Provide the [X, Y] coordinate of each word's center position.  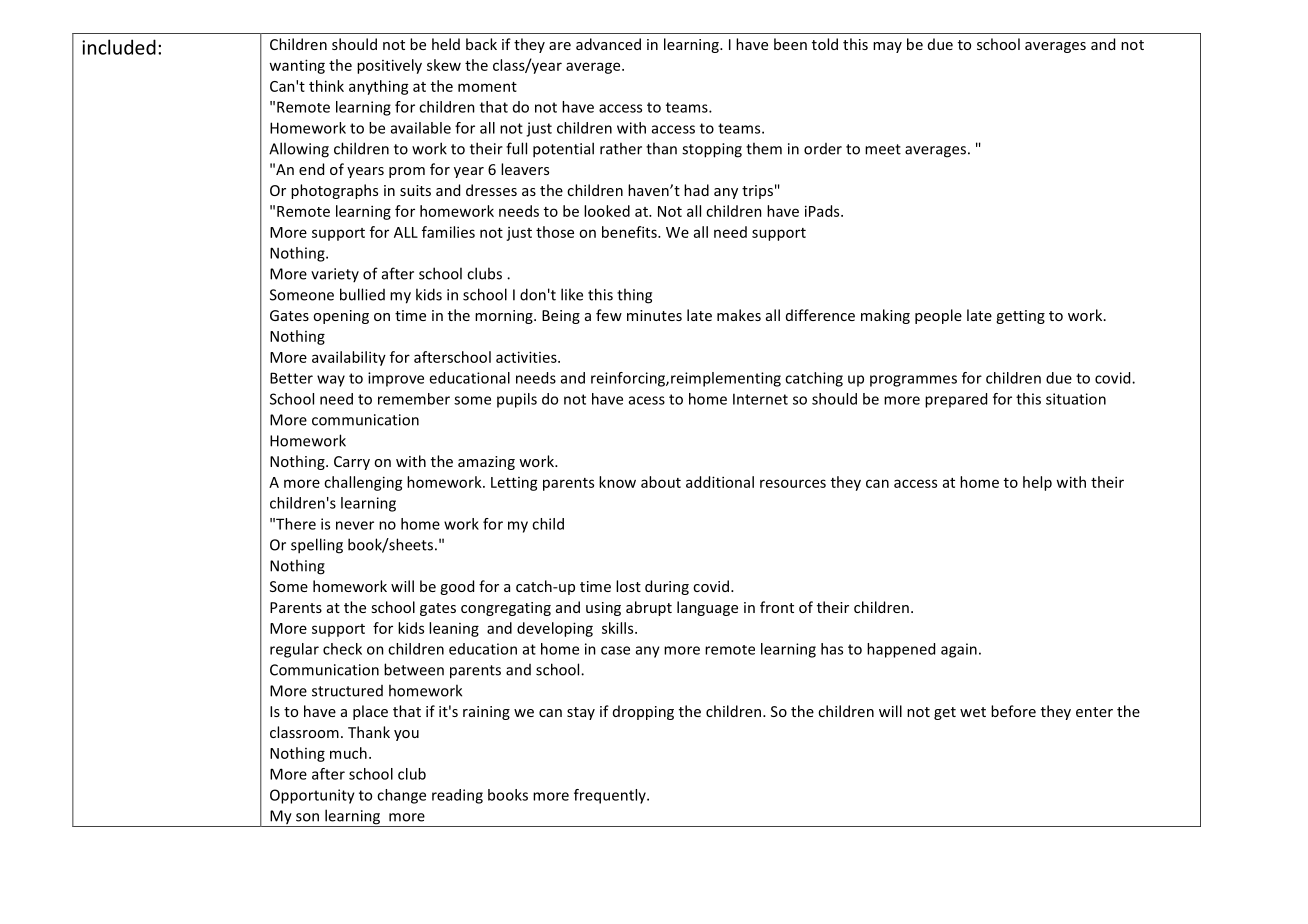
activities [527, 357]
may [887, 47]
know [617, 482]
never [355, 525]
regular [294, 650]
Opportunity [312, 796]
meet [883, 149]
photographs [334, 191]
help [1037, 483]
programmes [913, 381]
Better [291, 378]
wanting [297, 66]
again [959, 650]
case [615, 650]
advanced [608, 44]
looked [607, 211]
